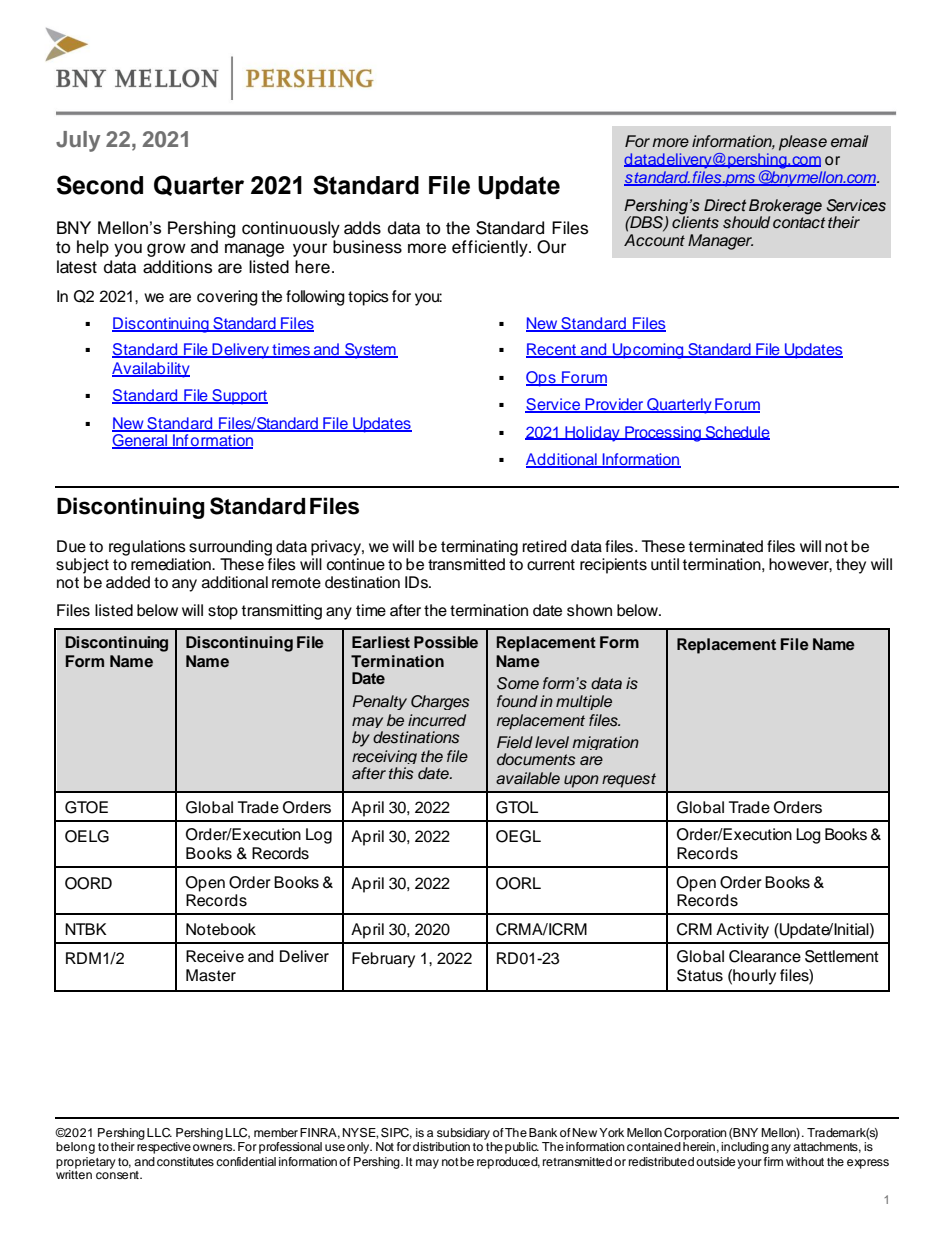 This screenshot has width=952, height=1233. What do you see at coordinates (491, 248) in the screenshot?
I see `efficiently` at bounding box center [491, 248].
